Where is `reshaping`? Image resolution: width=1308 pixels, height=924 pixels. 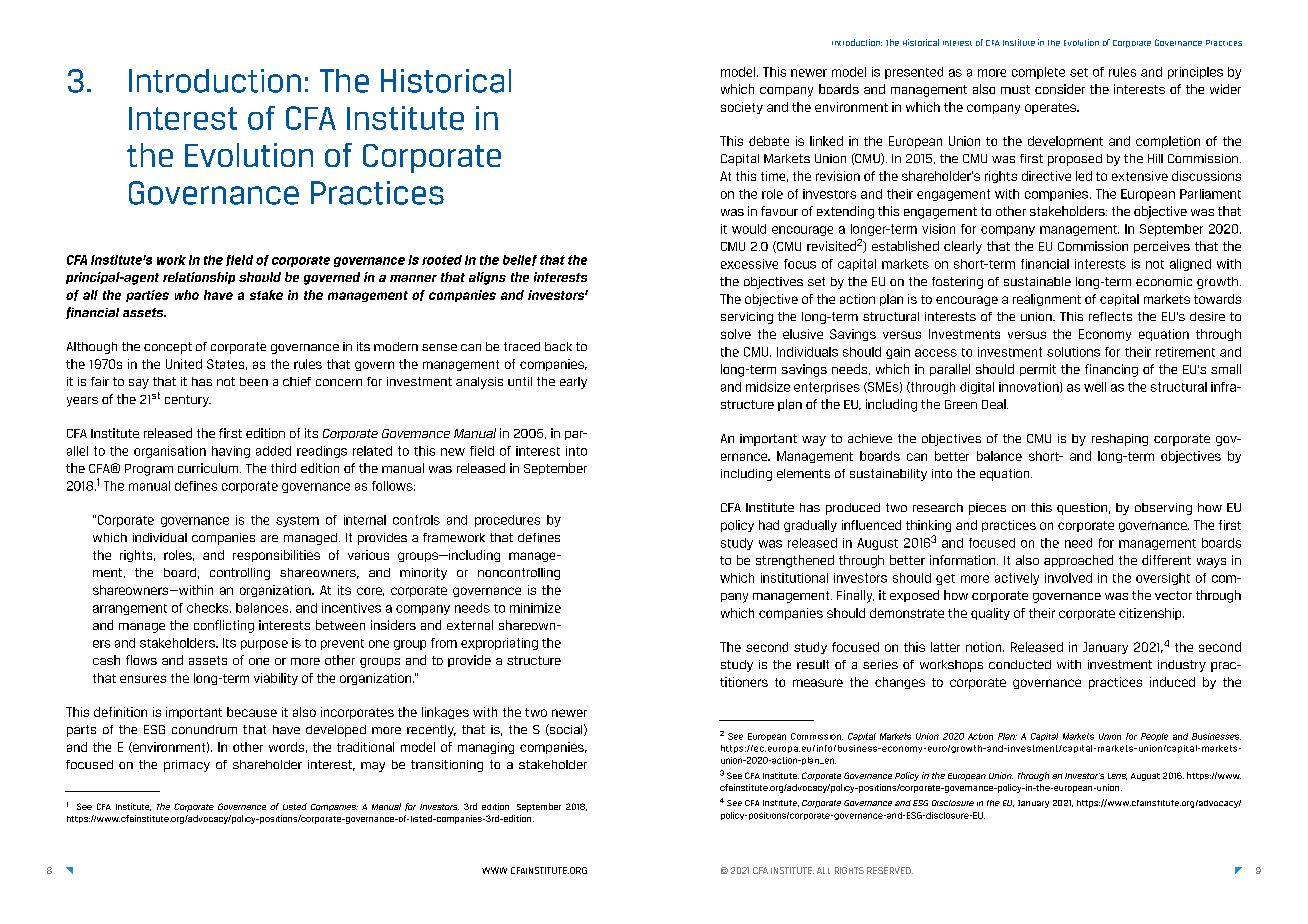 reshaping is located at coordinates (1120, 440).
